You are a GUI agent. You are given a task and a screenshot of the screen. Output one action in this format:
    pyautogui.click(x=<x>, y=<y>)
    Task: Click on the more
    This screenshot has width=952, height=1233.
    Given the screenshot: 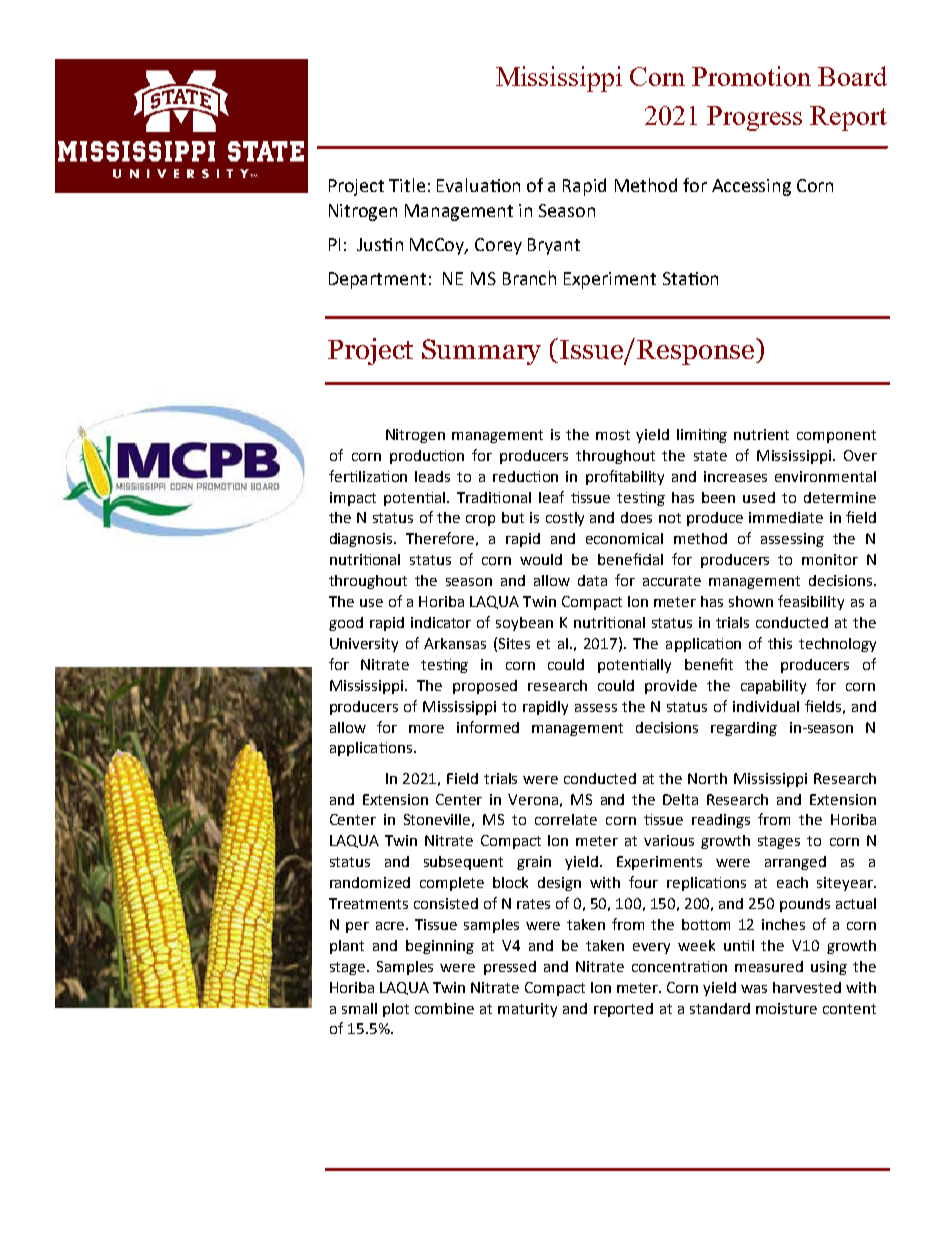 What is the action you would take?
    pyautogui.click(x=426, y=729)
